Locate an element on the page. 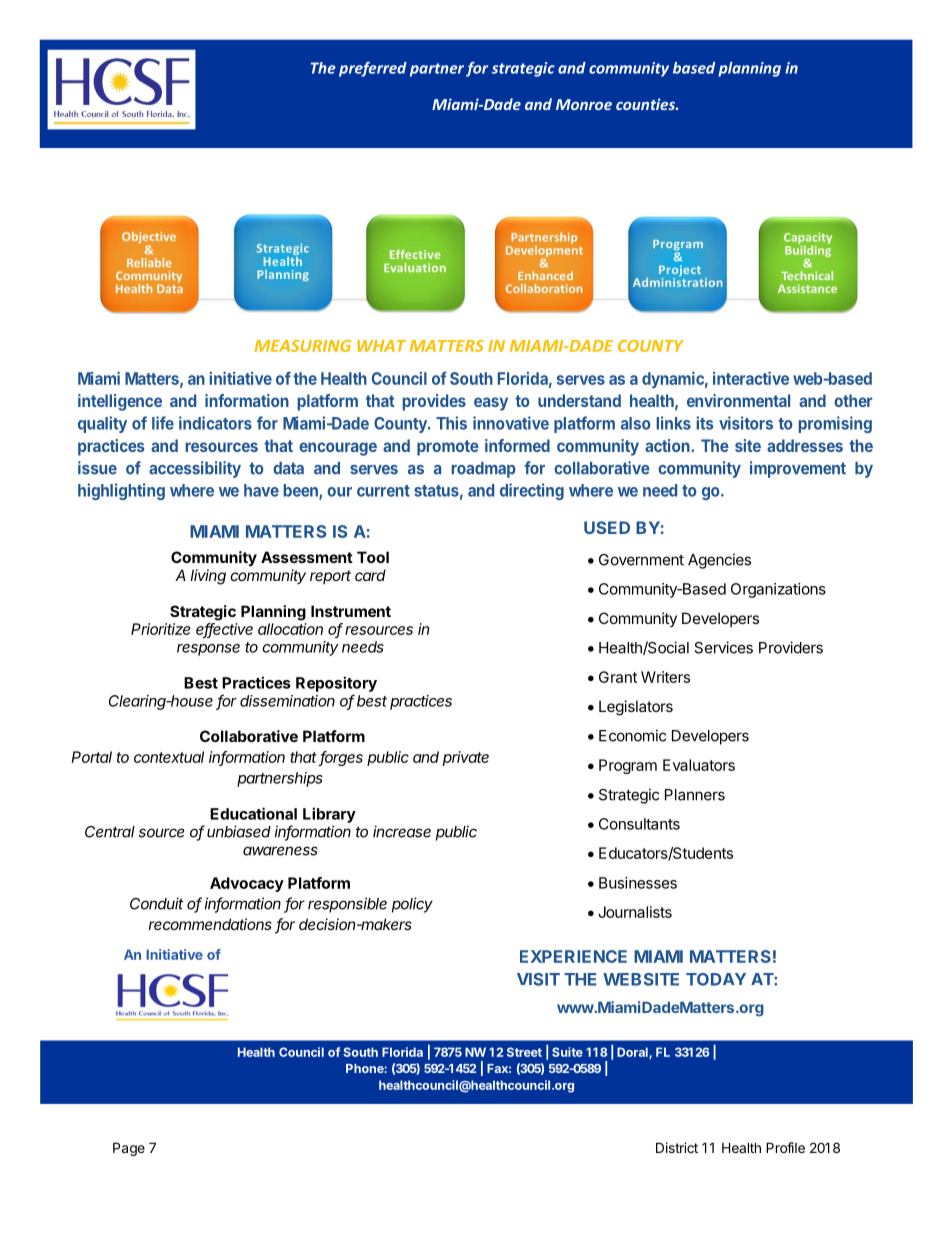 Image resolution: width=952 pixels, height=1233 pixels. Prioritize is located at coordinates (161, 629).
